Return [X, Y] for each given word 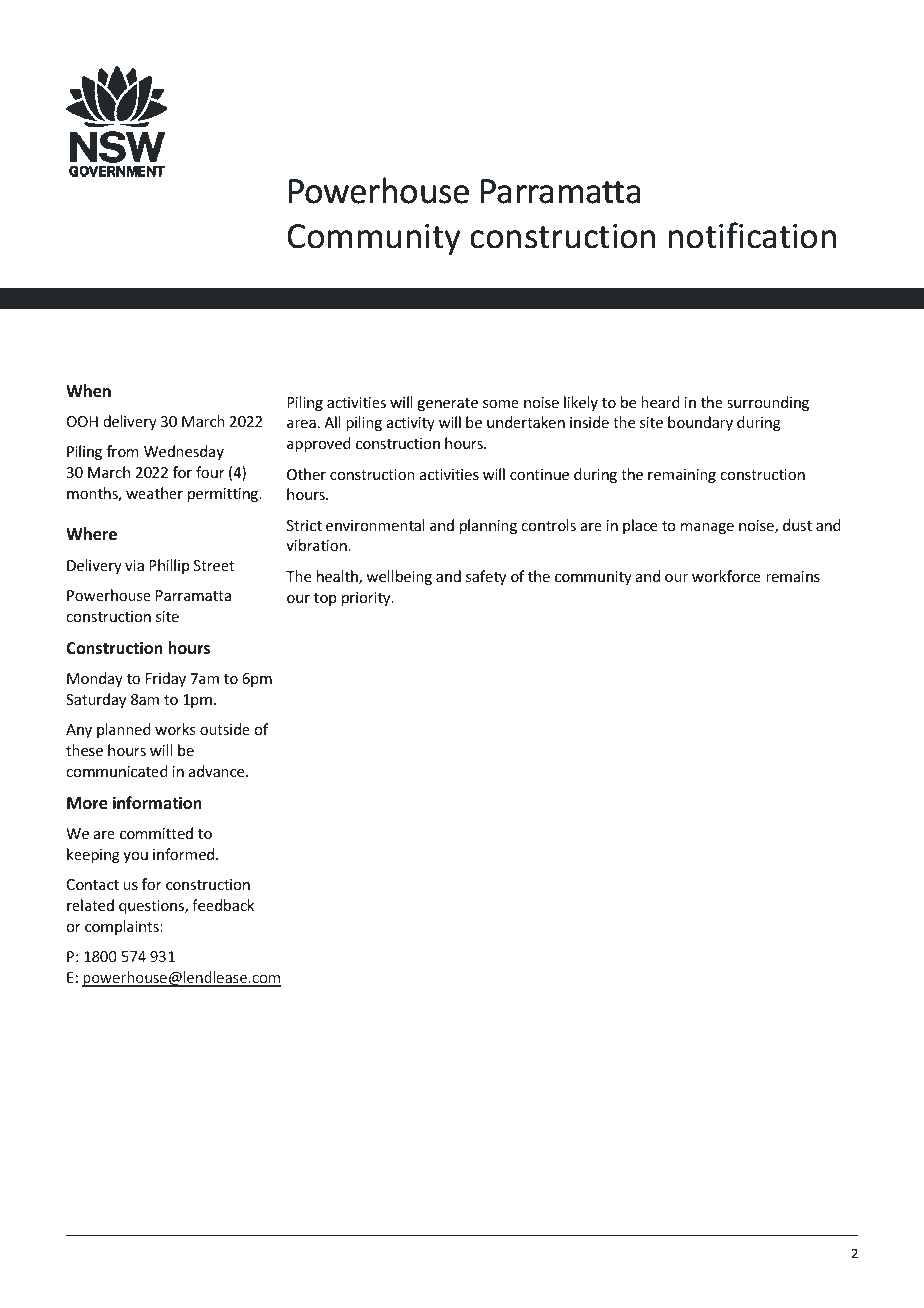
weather [154, 493]
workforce [726, 576]
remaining [682, 476]
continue [539, 474]
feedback [223, 905]
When [88, 391]
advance [218, 771]
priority [367, 599]
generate [447, 404]
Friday [166, 679]
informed [185, 854]
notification [752, 235]
